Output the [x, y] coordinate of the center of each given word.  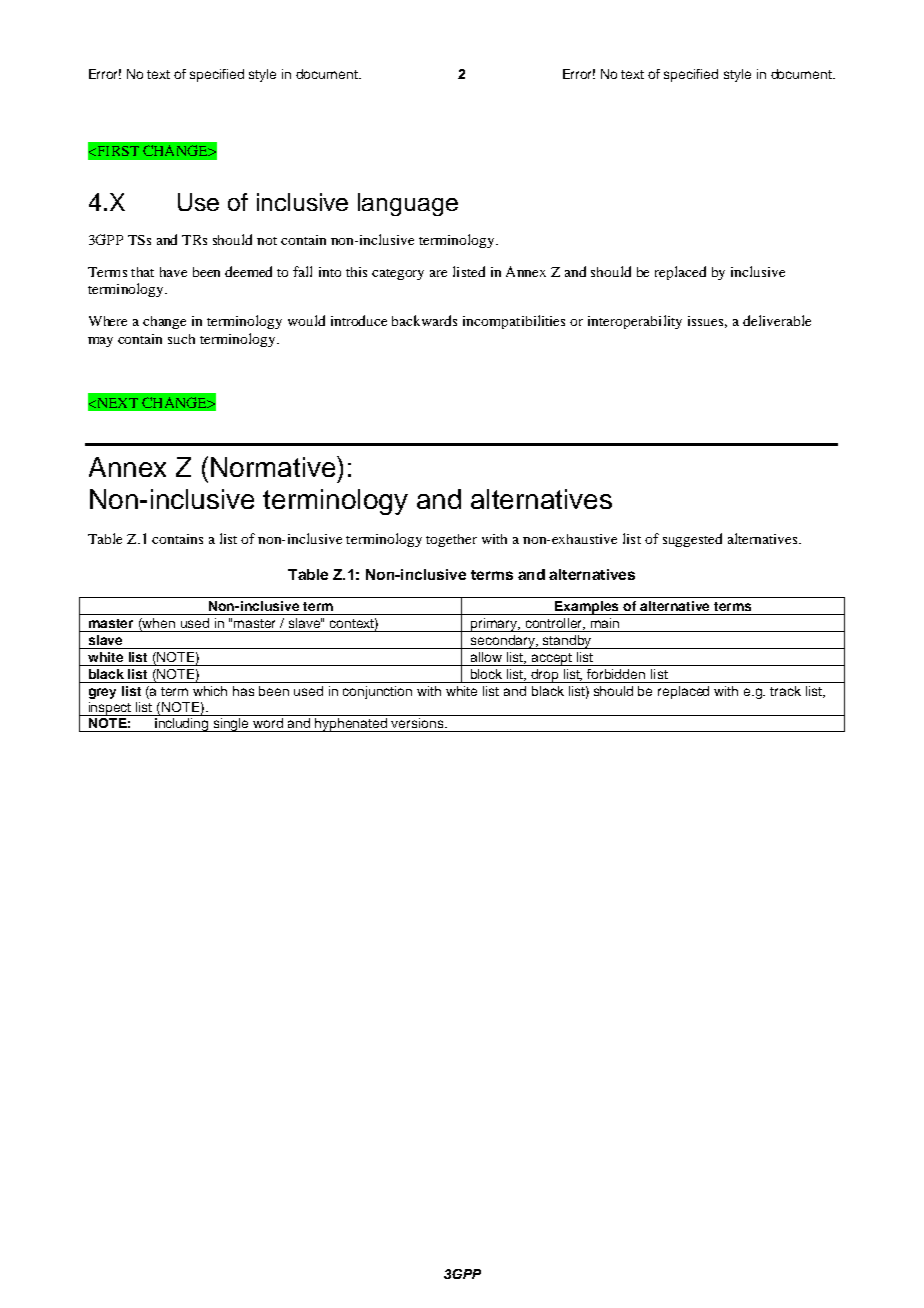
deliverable [777, 320]
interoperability [635, 322]
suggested [692, 540]
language [408, 204]
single [232, 725]
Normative [274, 466]
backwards [424, 320]
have [173, 272]
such [181, 339]
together [451, 540]
